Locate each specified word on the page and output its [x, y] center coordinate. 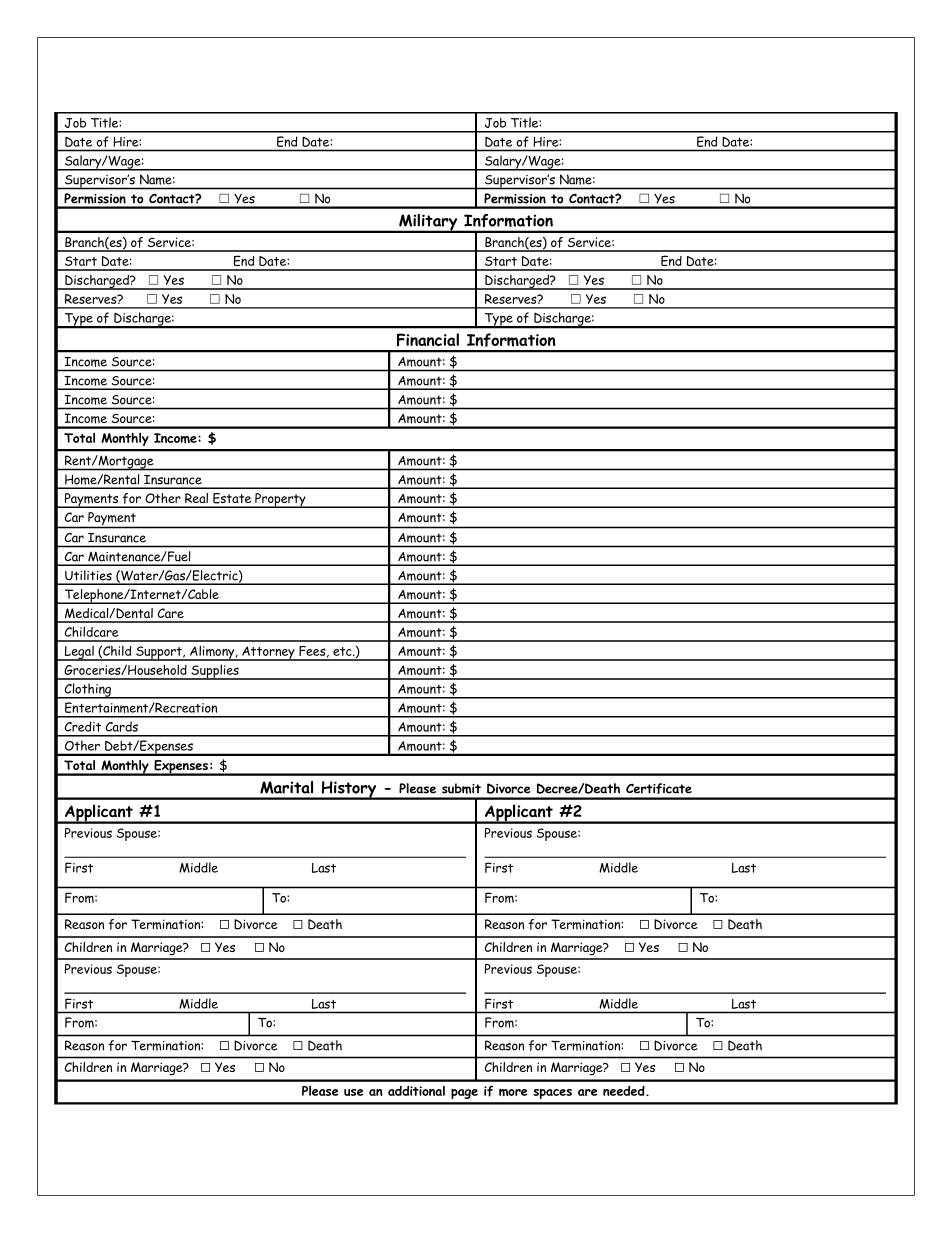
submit [461, 788]
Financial [428, 339]
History [349, 790]
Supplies [215, 672]
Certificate [659, 788]
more [513, 1092]
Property [280, 500]
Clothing [88, 691]
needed [625, 1091]
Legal [79, 653]
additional [416, 1091]
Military [428, 223]
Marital [286, 787]
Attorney [268, 653]
